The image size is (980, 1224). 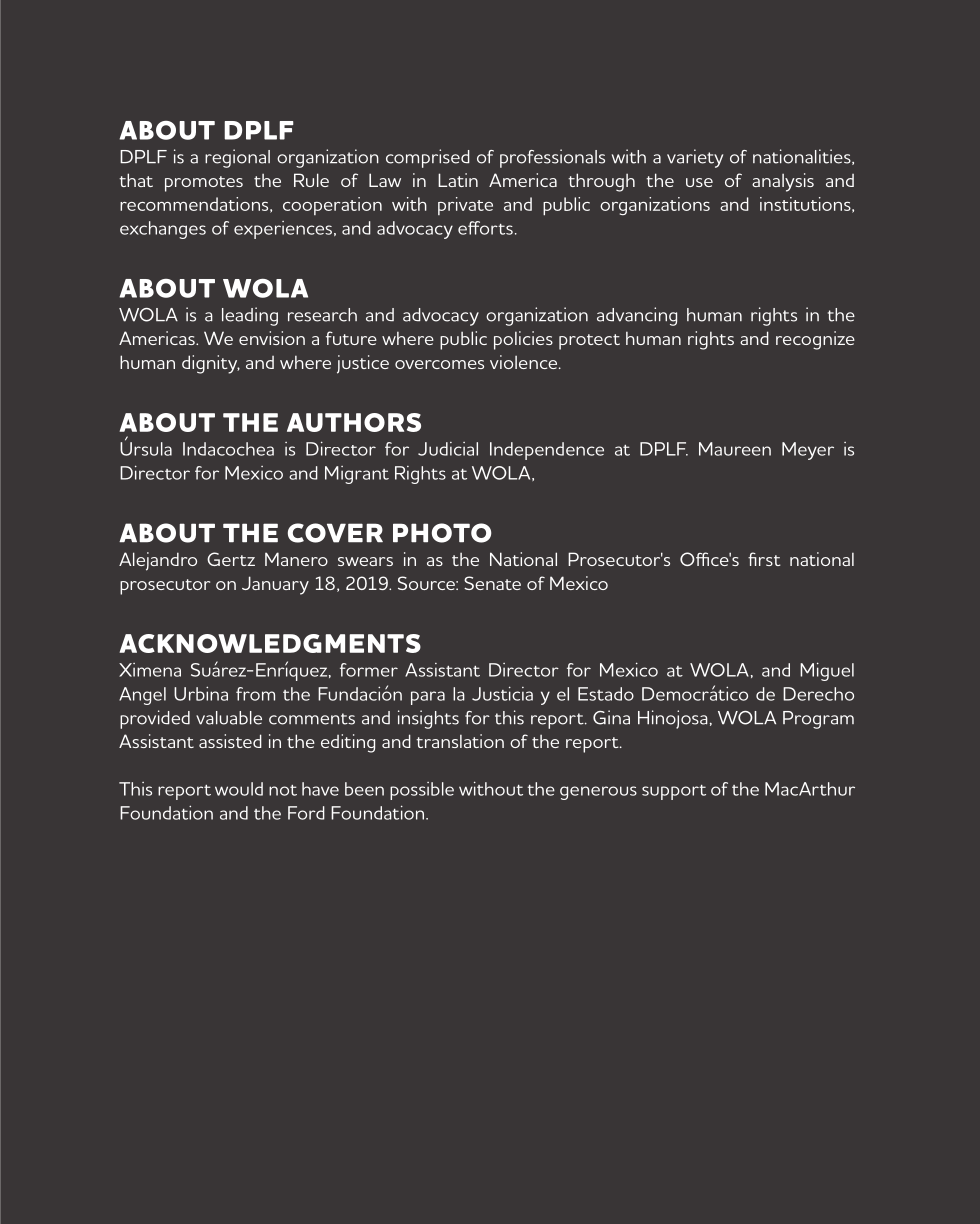 What do you see at coordinates (204, 184) in the image?
I see `promotes` at bounding box center [204, 184].
